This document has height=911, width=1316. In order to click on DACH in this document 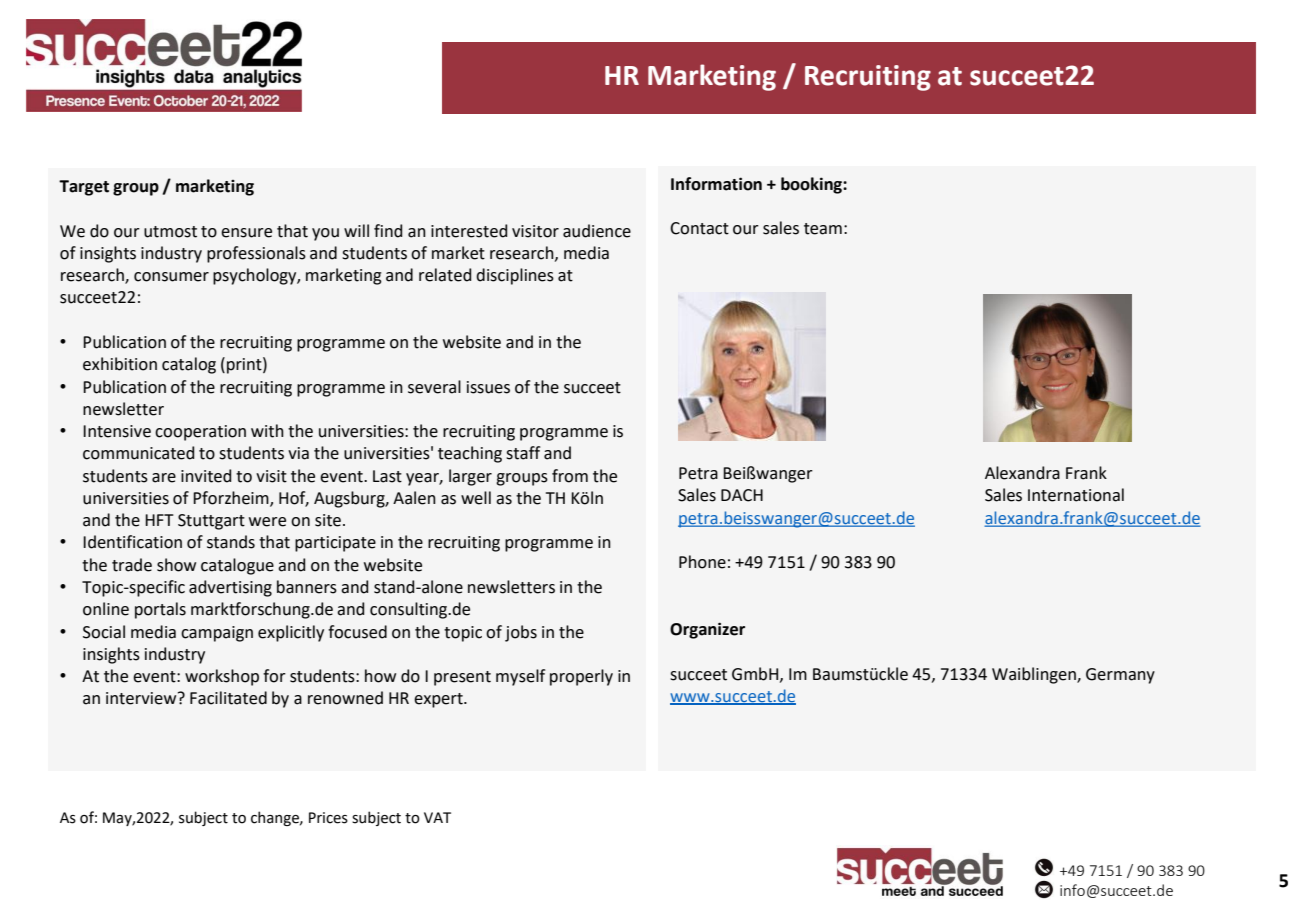, I will do `click(742, 495)`.
